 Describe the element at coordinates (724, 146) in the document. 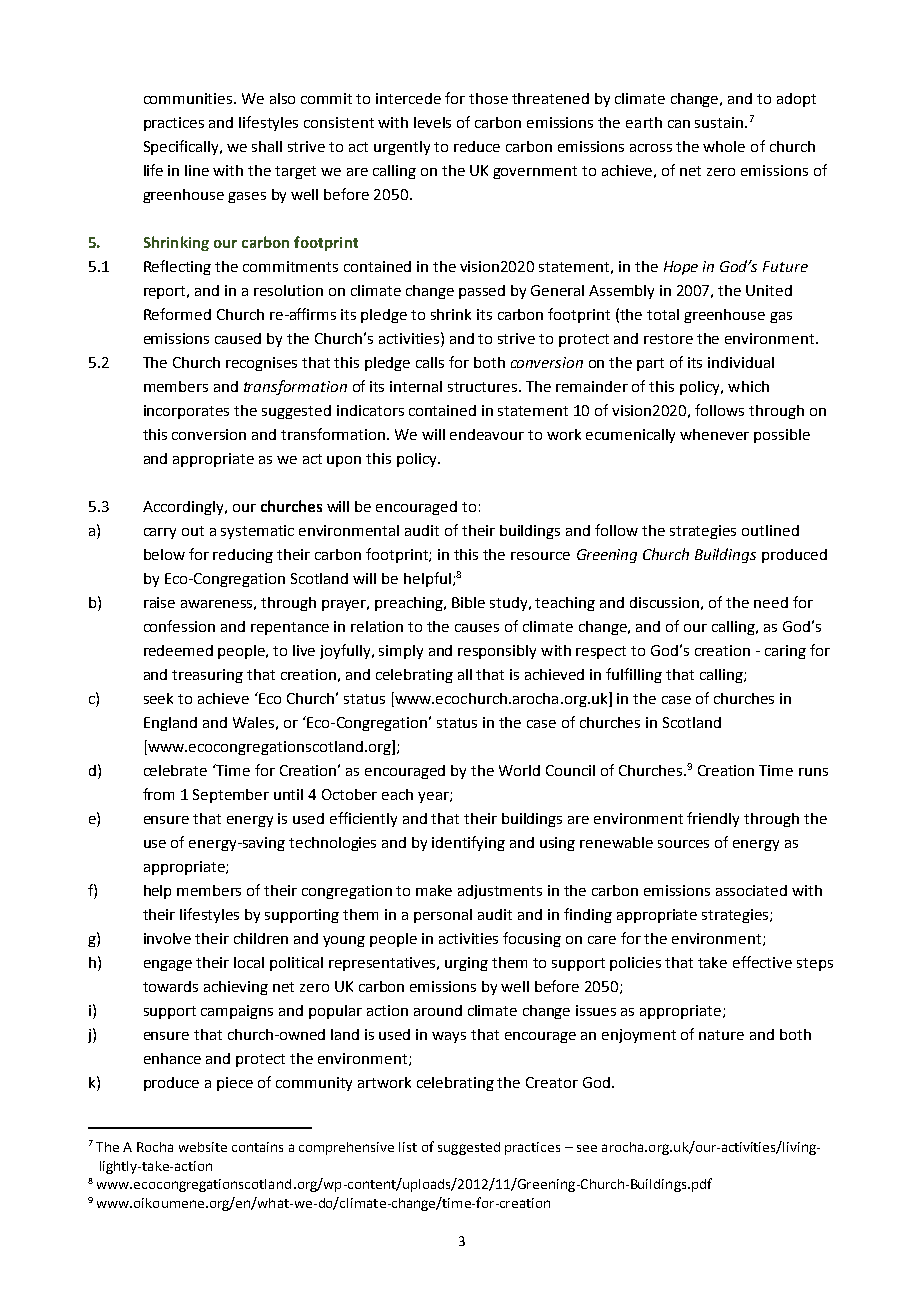

I see `whole` at that location.
